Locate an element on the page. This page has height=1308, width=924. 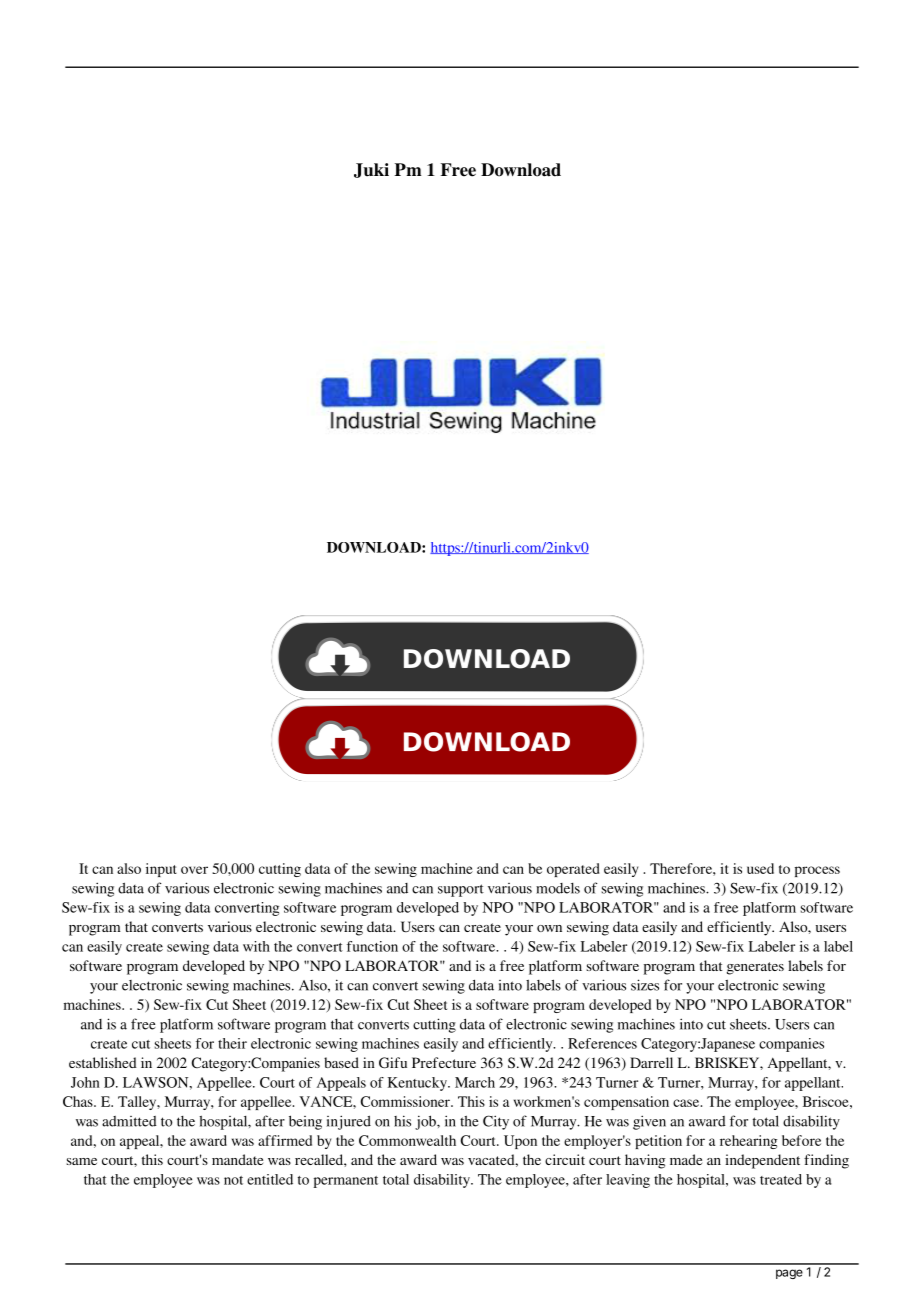
not is located at coordinates (233, 1180).
